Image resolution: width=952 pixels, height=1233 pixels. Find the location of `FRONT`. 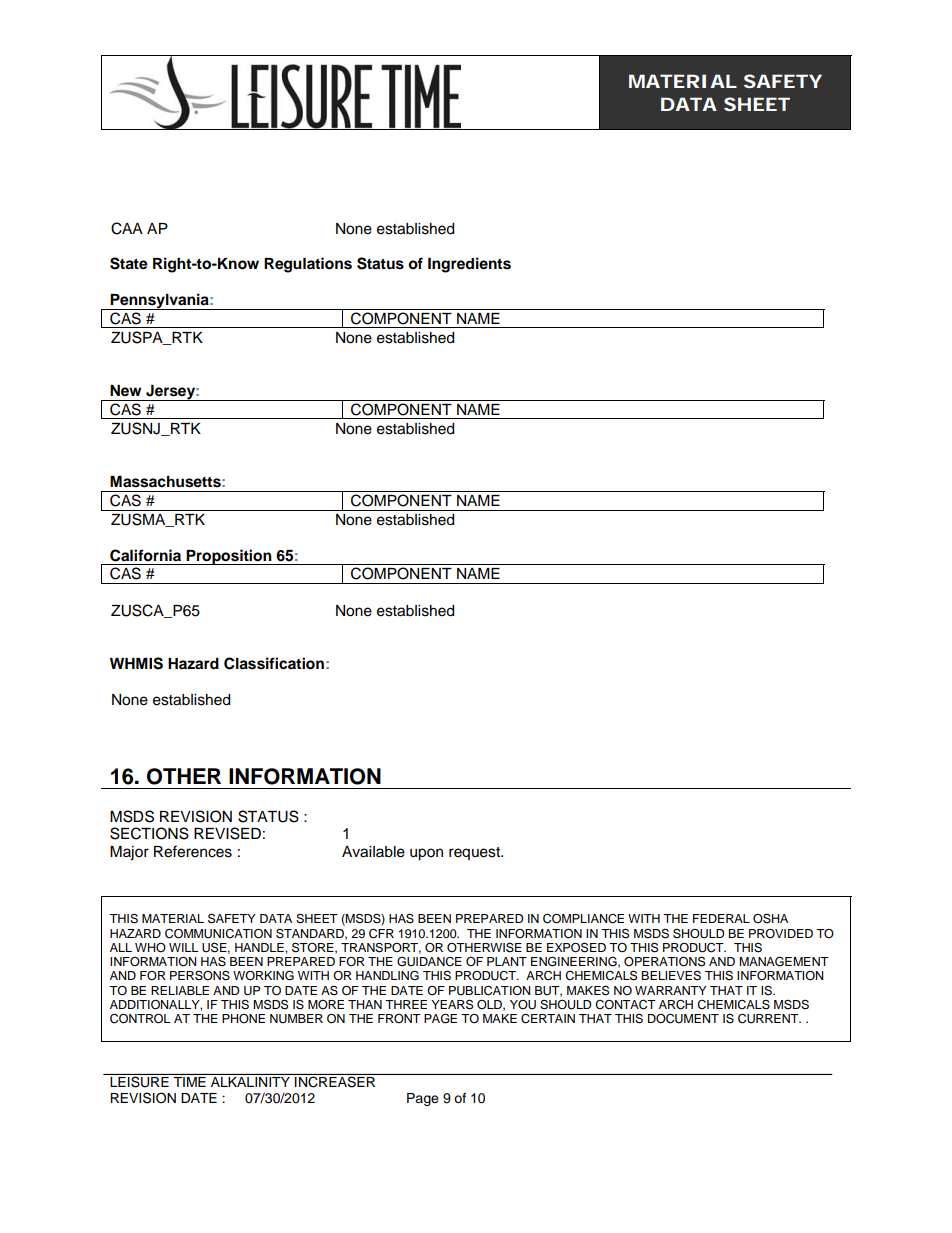

FRONT is located at coordinates (399, 1019).
